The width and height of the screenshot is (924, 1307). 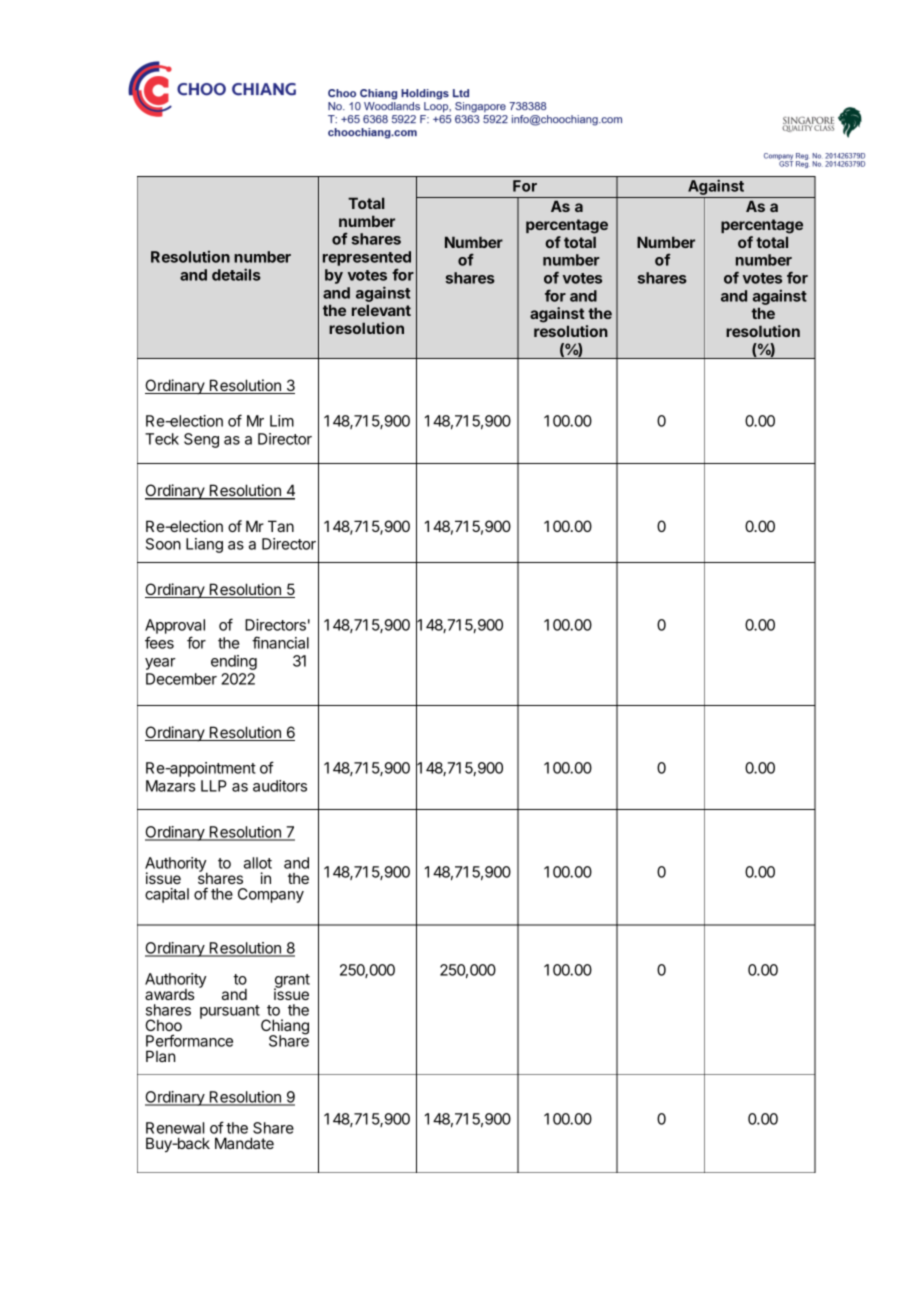 What do you see at coordinates (175, 628) in the screenshot?
I see `Approval` at bounding box center [175, 628].
